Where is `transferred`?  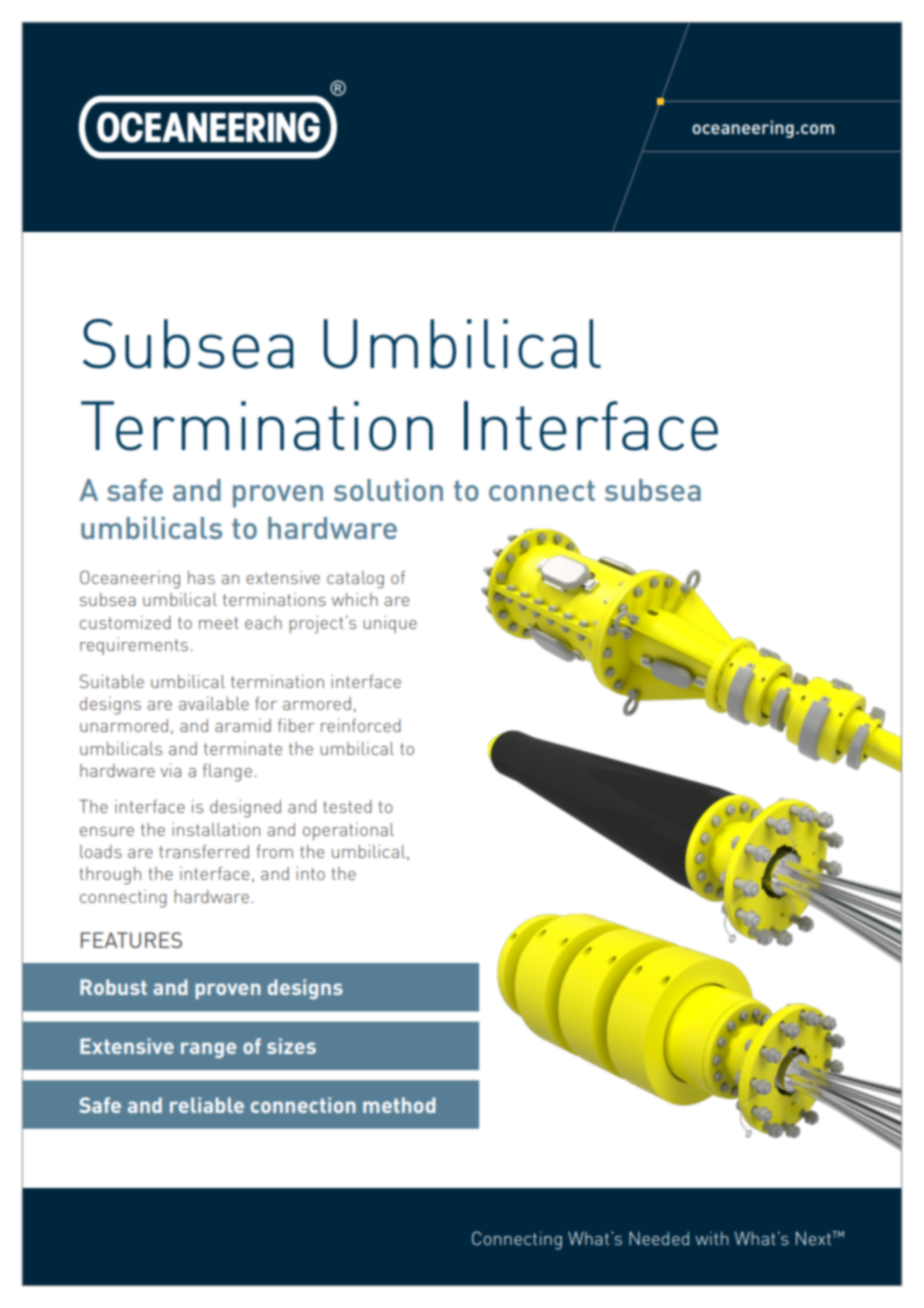
transferred is located at coordinates (204, 851).
